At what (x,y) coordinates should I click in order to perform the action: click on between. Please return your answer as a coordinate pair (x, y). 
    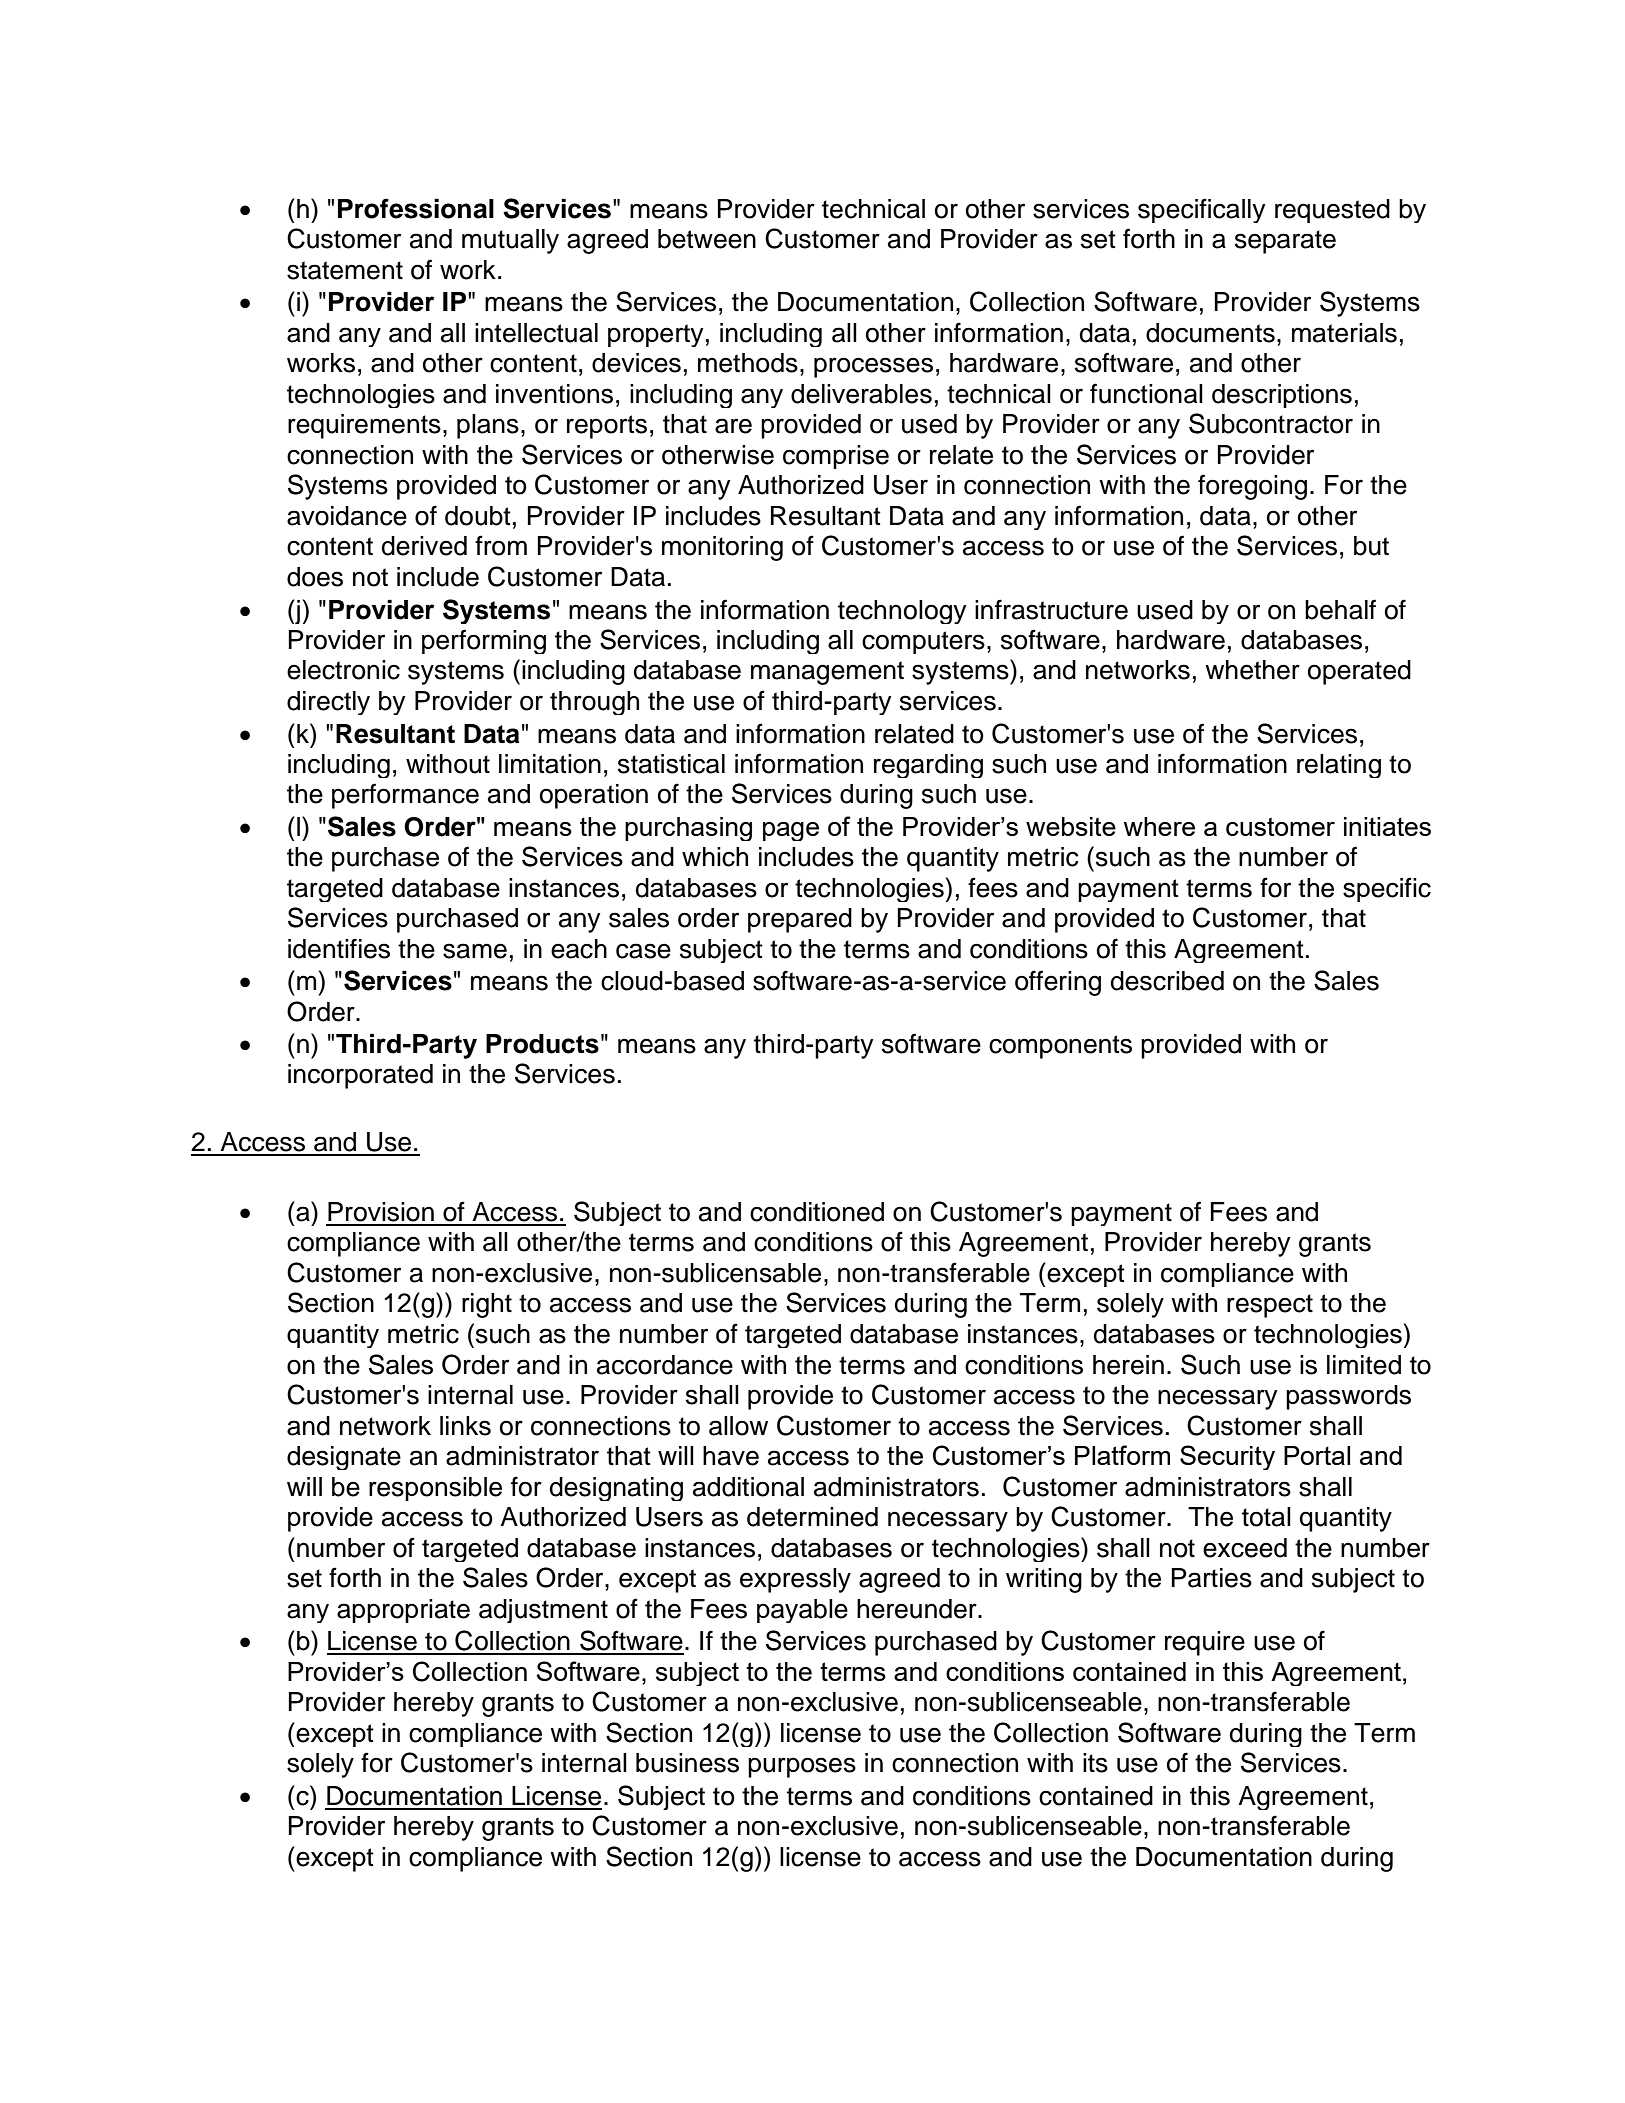
    Looking at the image, I should click on (707, 239).
